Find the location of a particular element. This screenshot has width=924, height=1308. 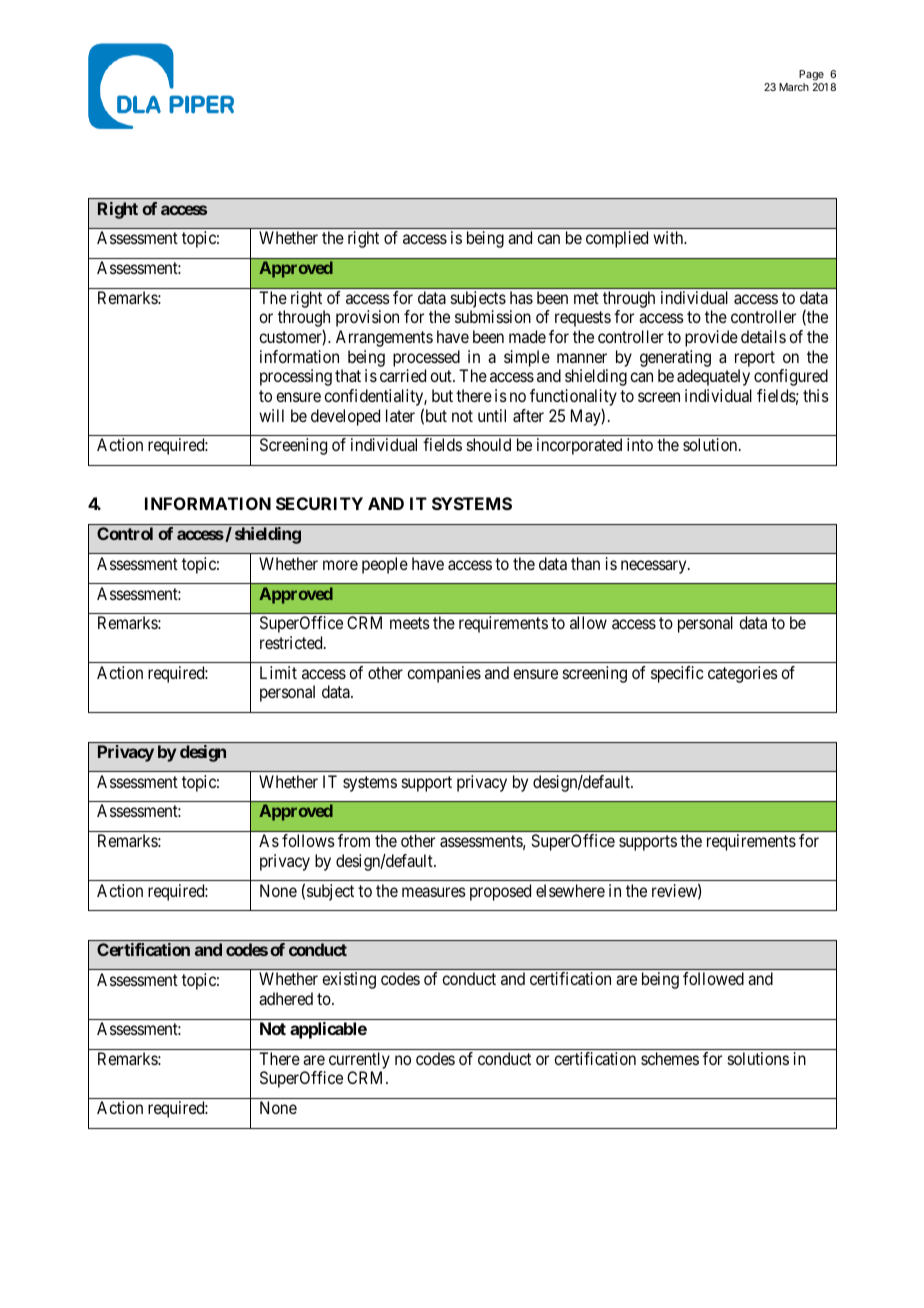

complied is located at coordinates (617, 239).
